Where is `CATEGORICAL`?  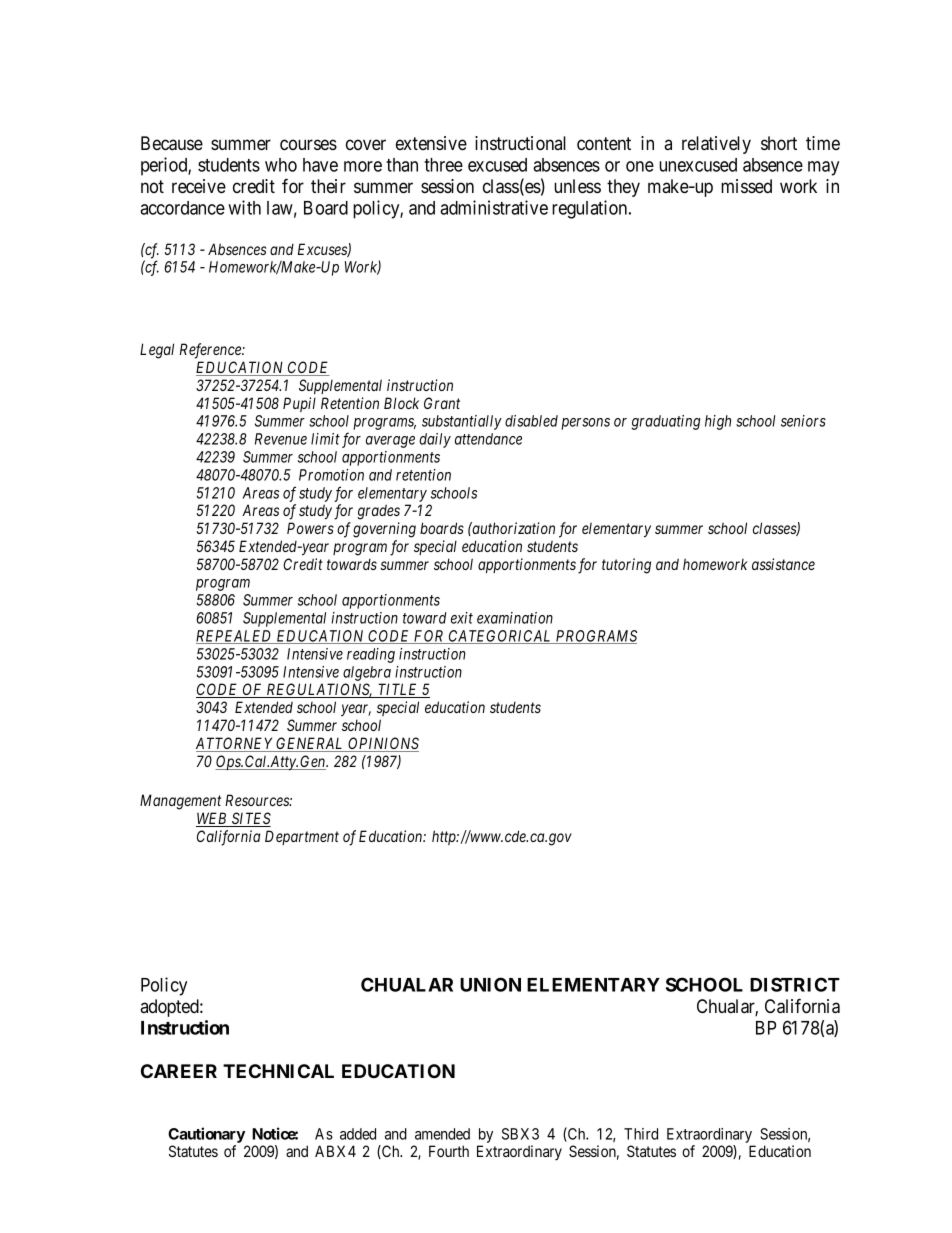
CATEGORICAL is located at coordinates (501, 637).
